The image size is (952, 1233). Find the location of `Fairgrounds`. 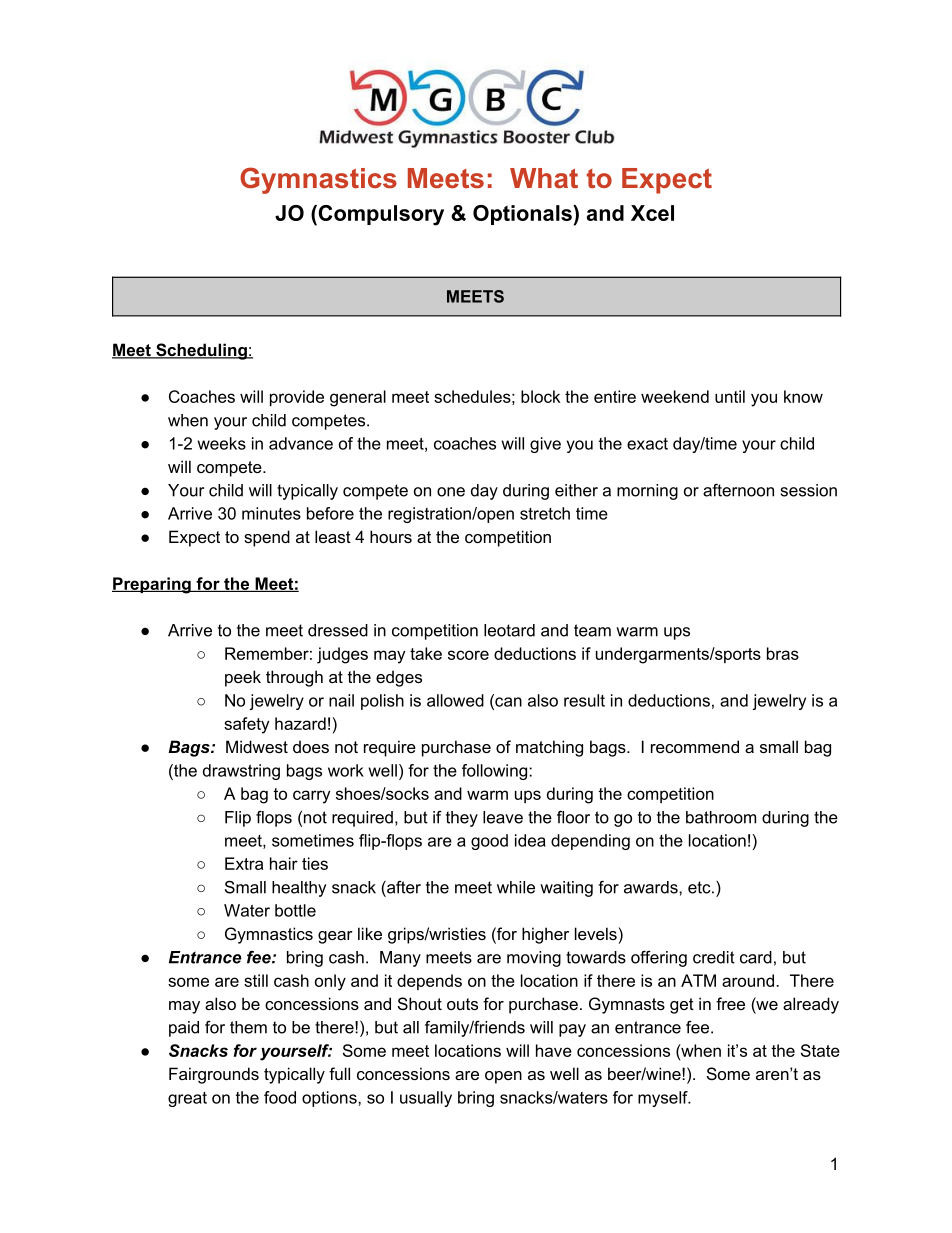

Fairgrounds is located at coordinates (214, 1075).
